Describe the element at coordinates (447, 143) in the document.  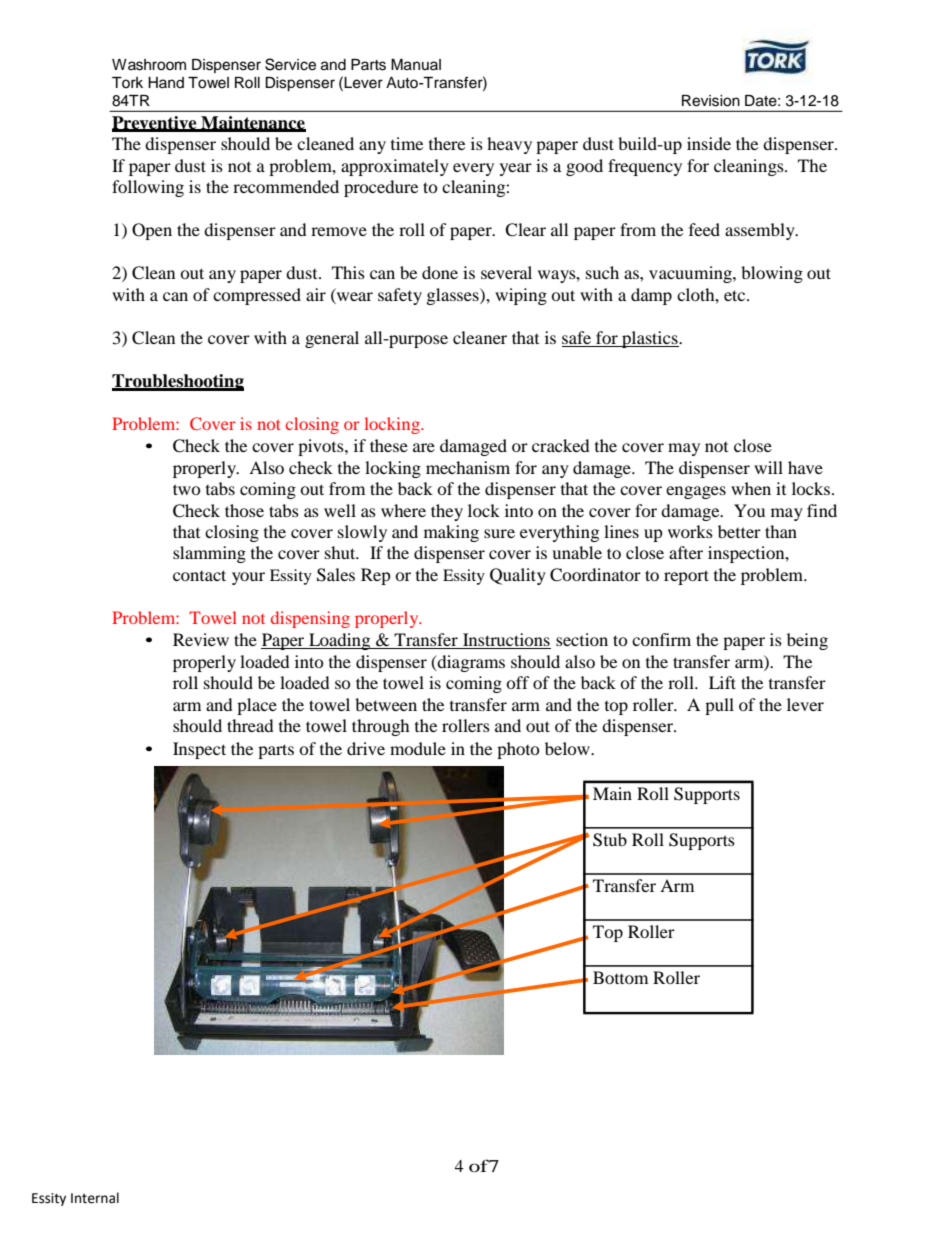
I see `there` at that location.
